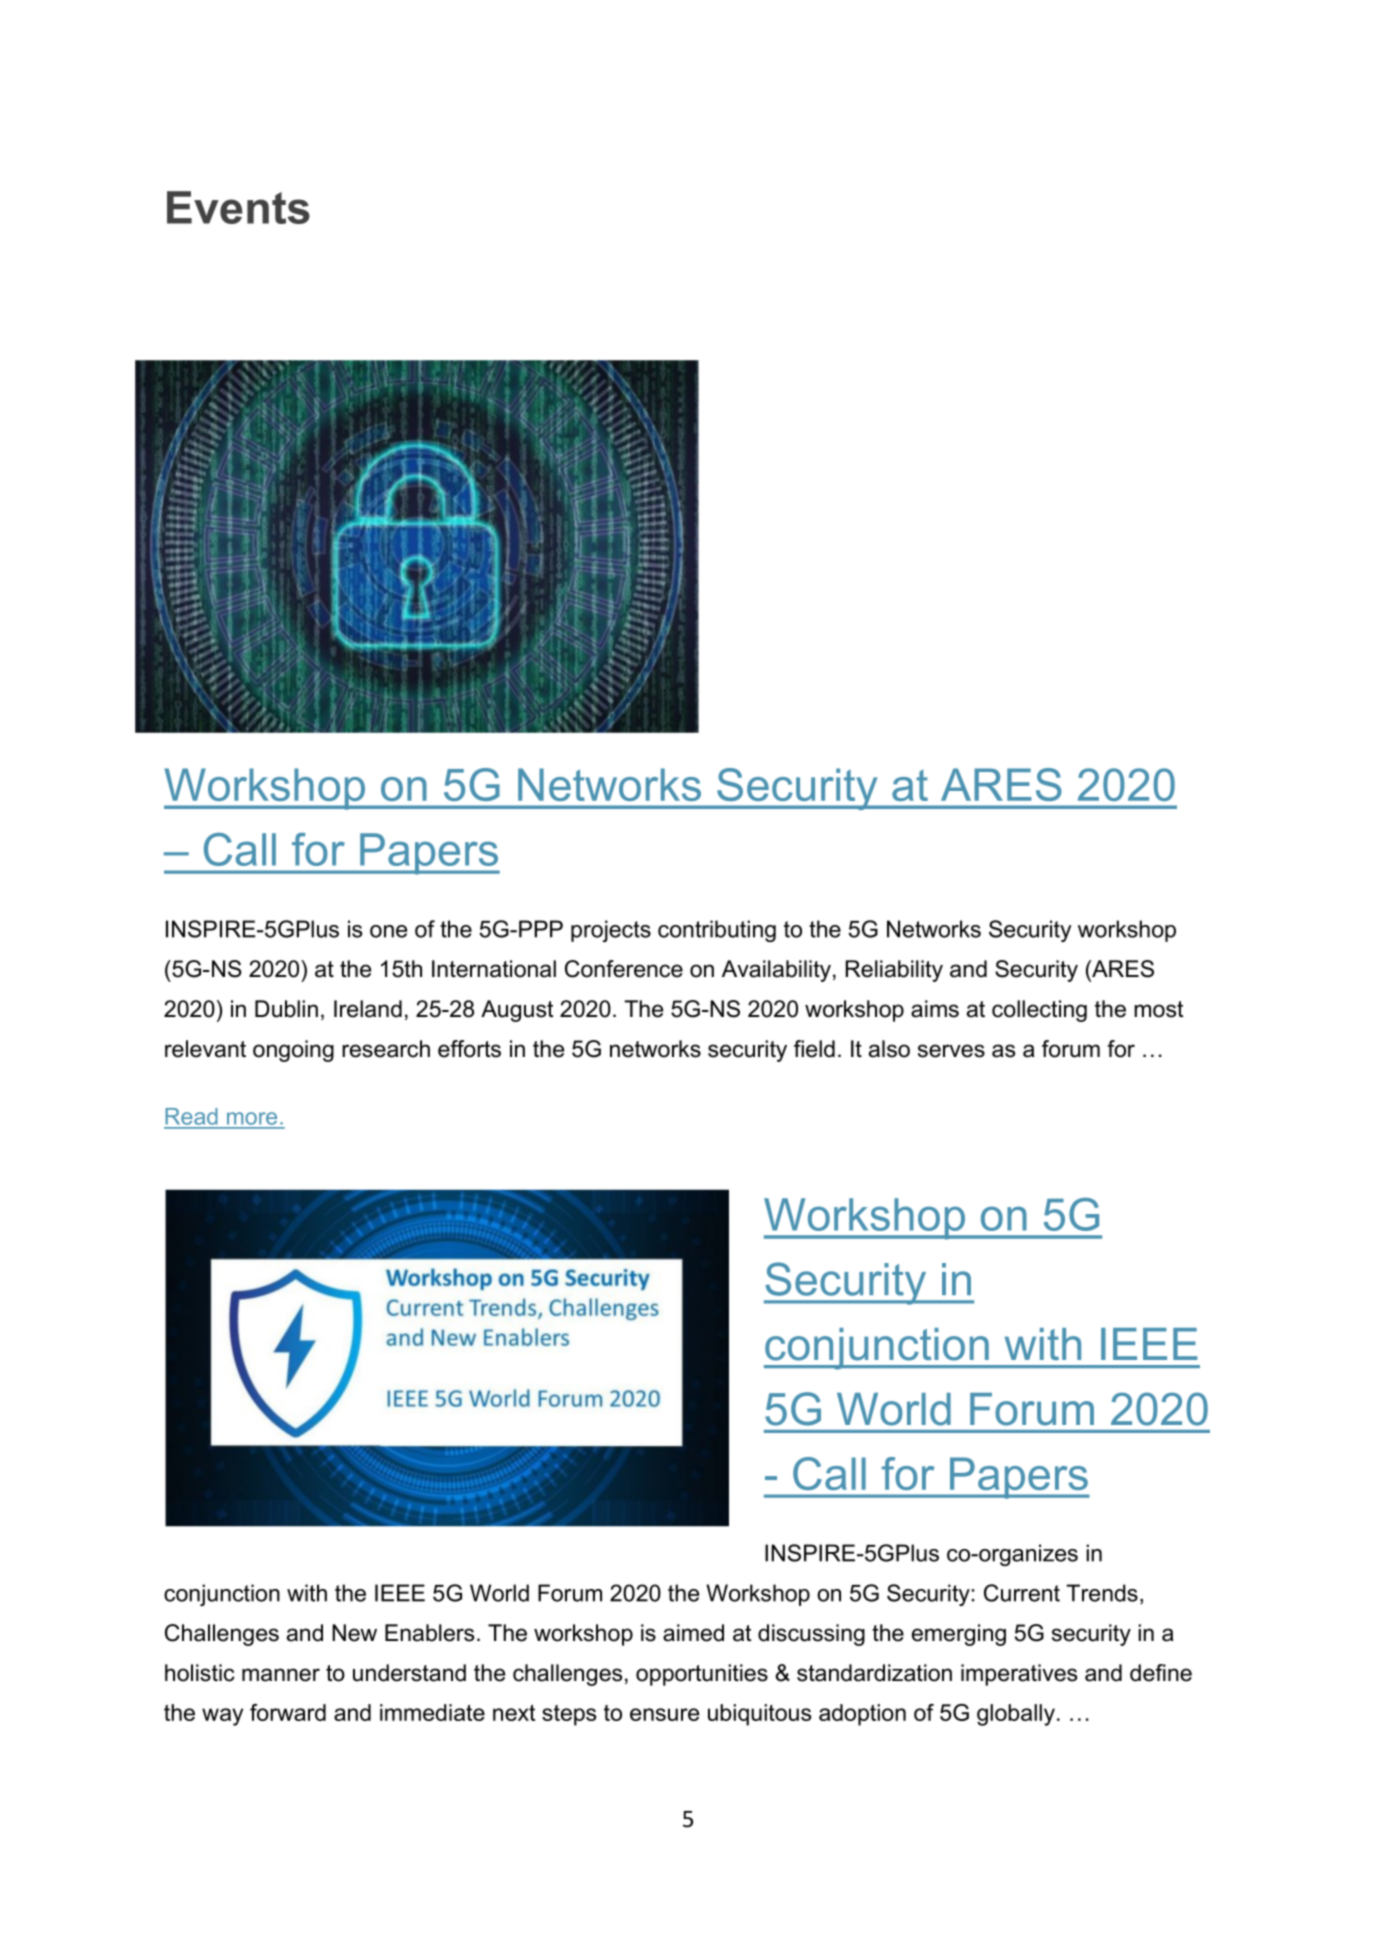 This image has height=1947, width=1377. I want to click on opportunities, so click(702, 1675).
